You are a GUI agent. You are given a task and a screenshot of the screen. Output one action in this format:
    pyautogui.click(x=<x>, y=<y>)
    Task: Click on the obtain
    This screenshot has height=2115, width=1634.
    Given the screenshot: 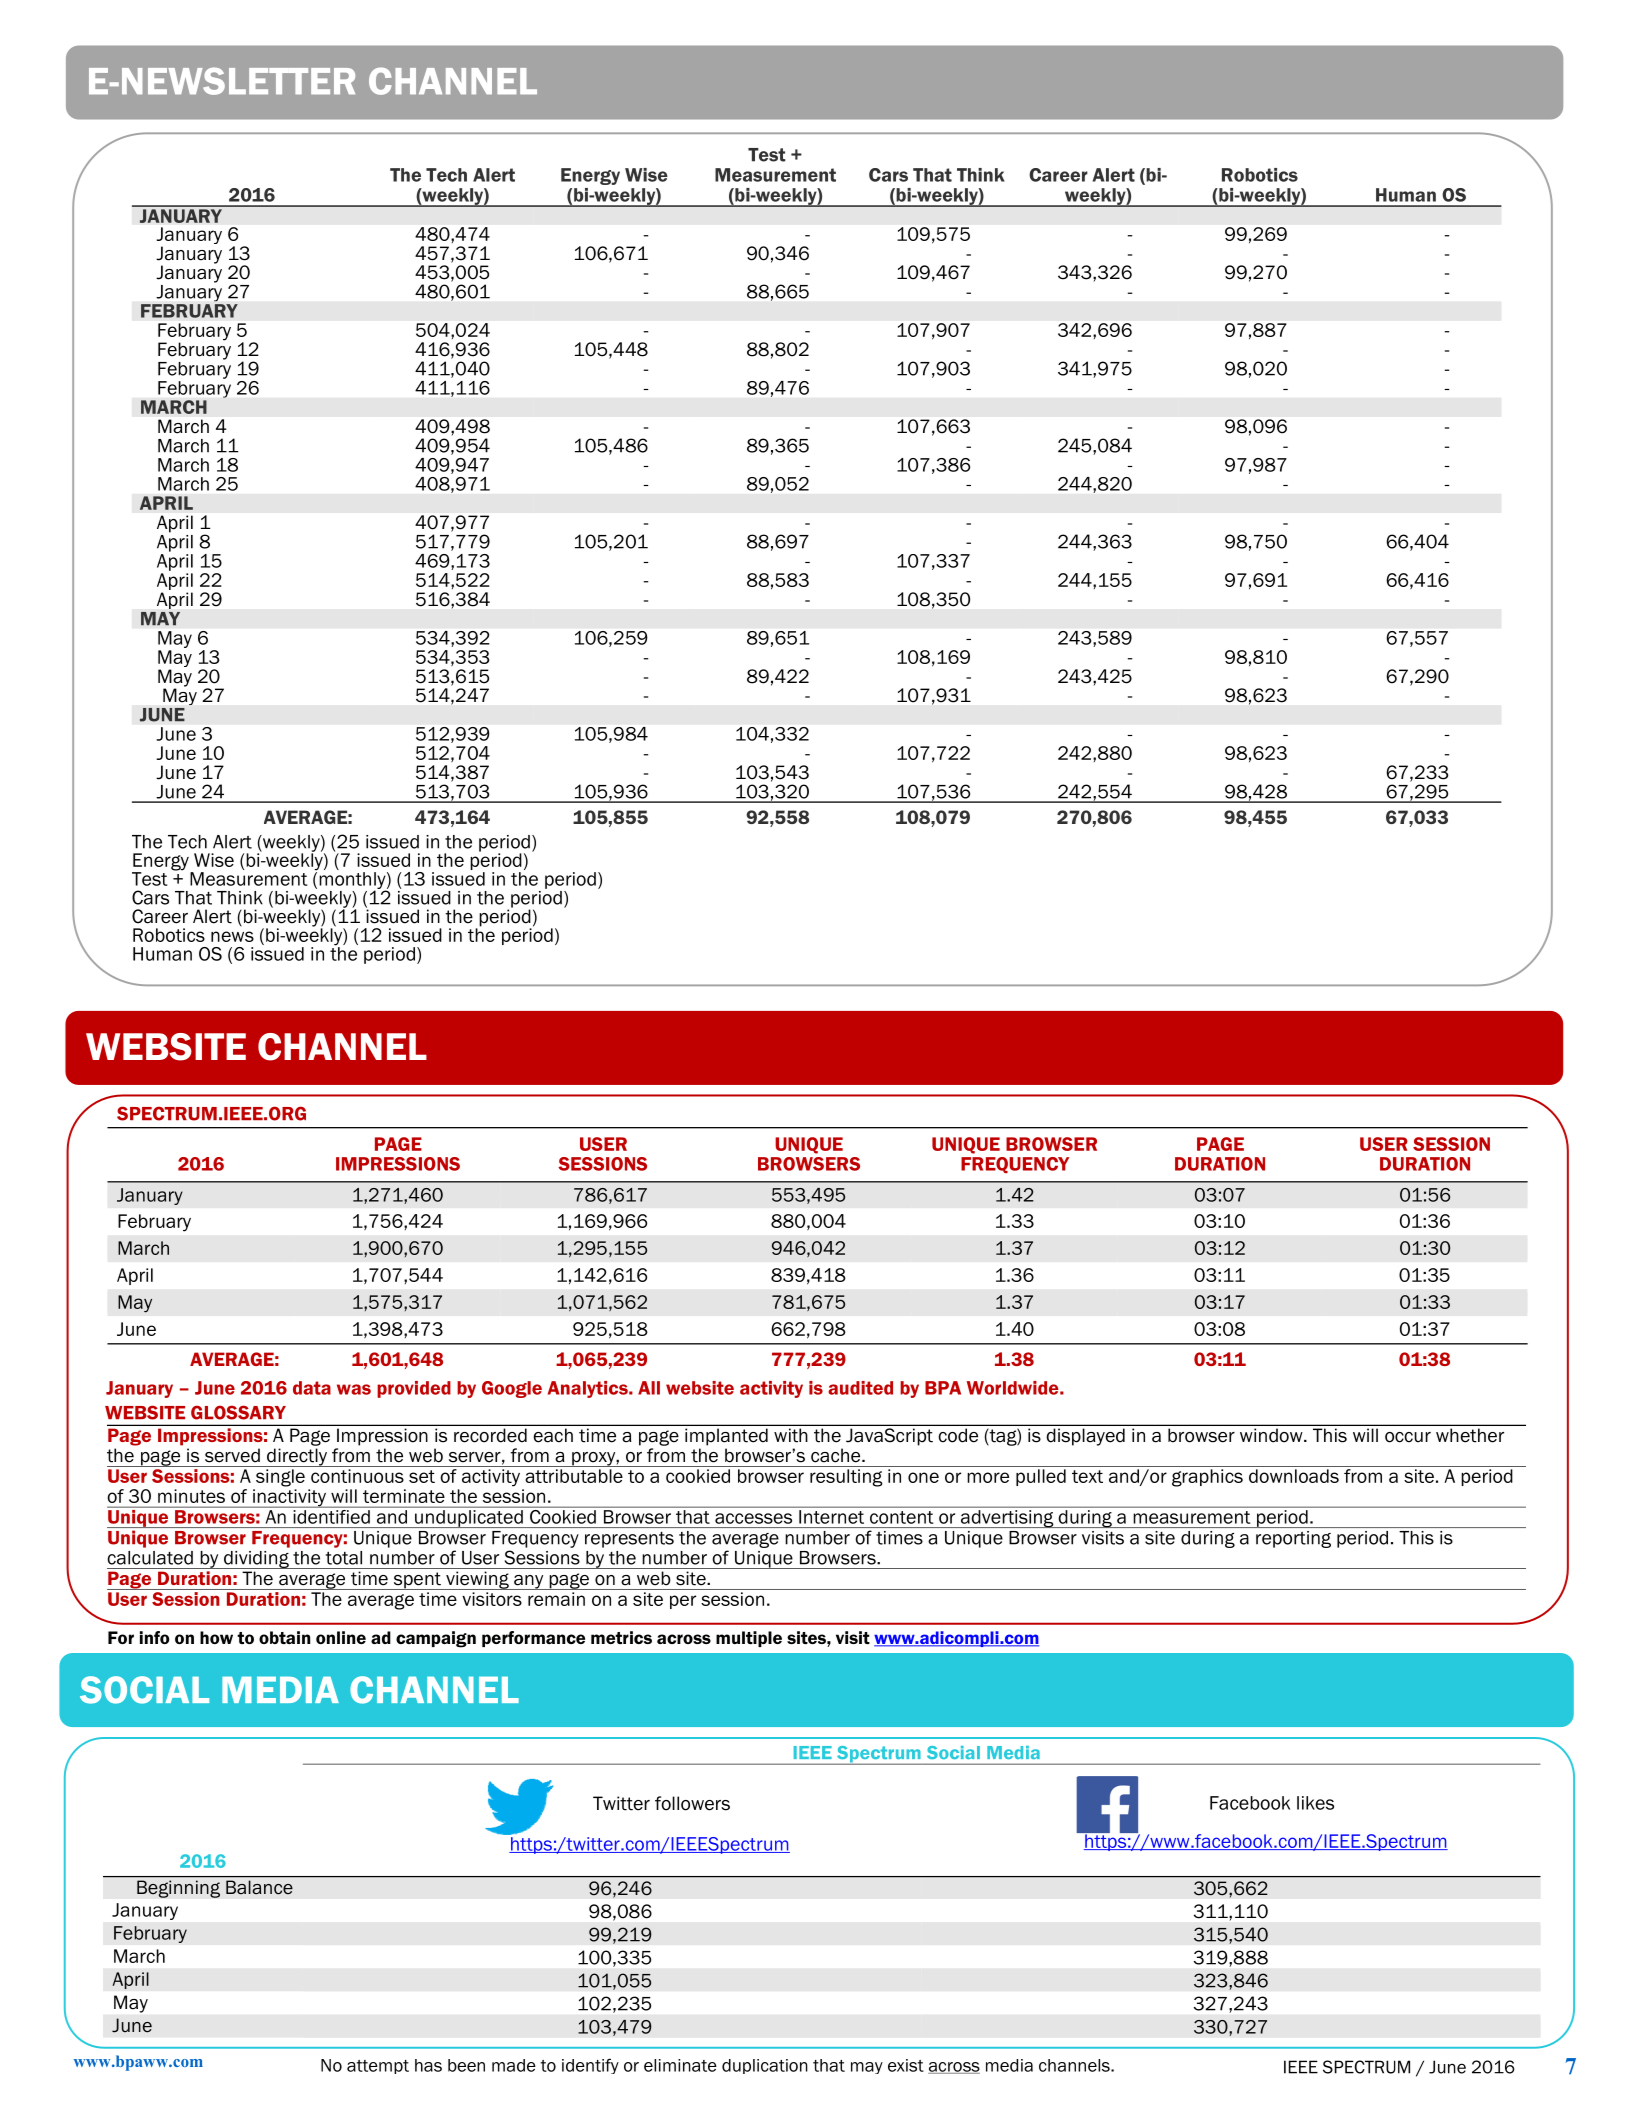 What is the action you would take?
    pyautogui.click(x=284, y=1637)
